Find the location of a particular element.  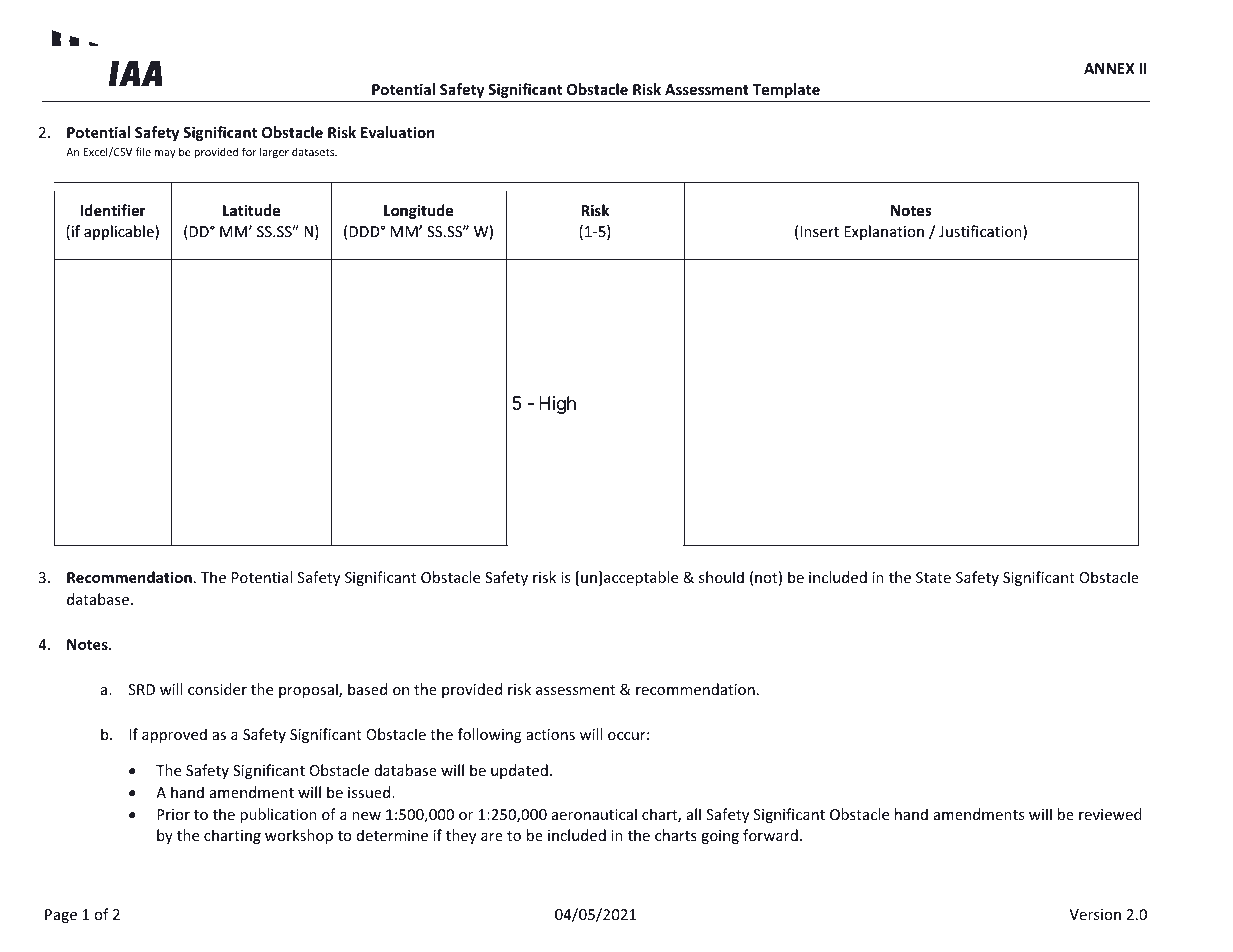

Template is located at coordinates (786, 90).
